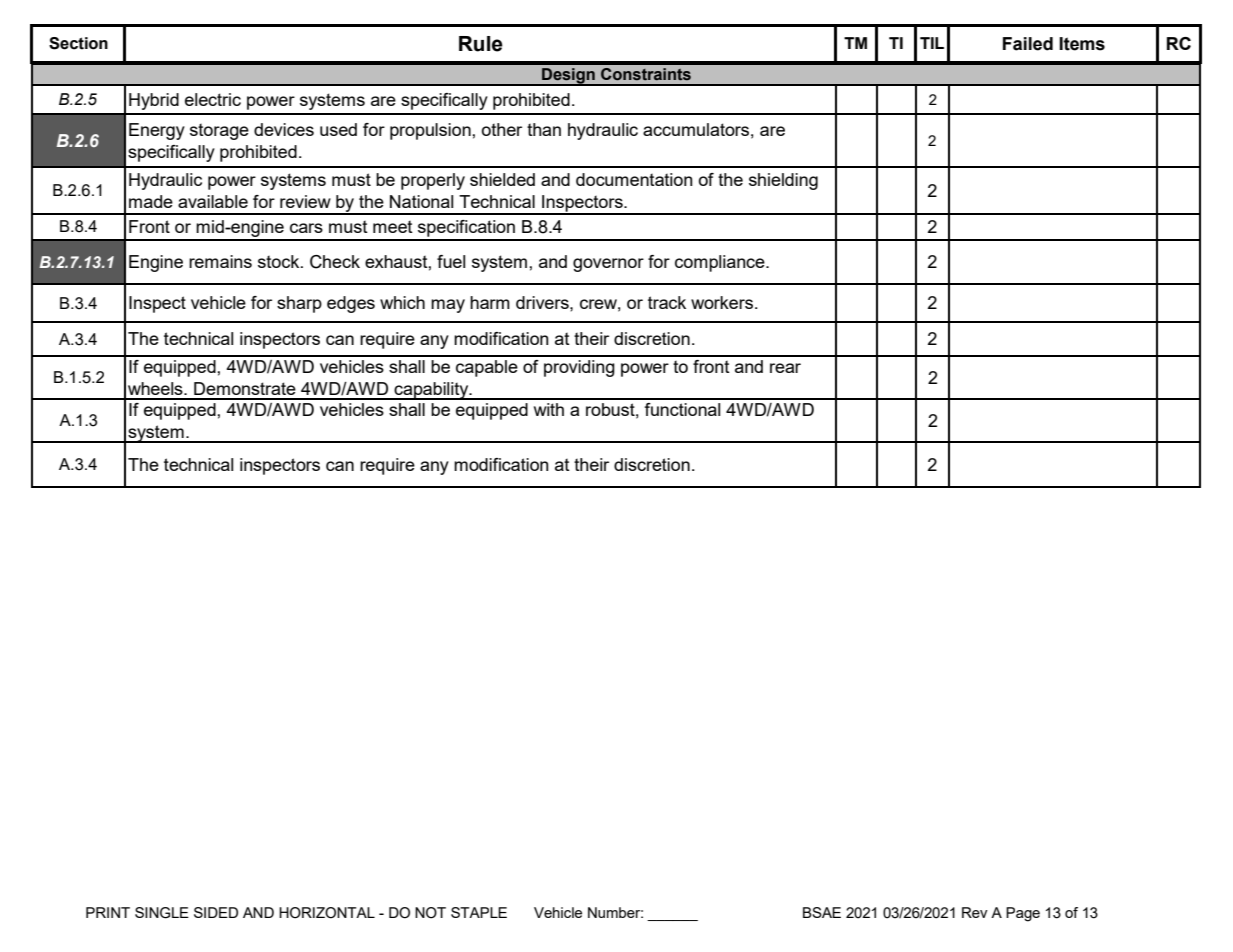 The image size is (1233, 952). I want to click on drivers, so click(543, 302).
